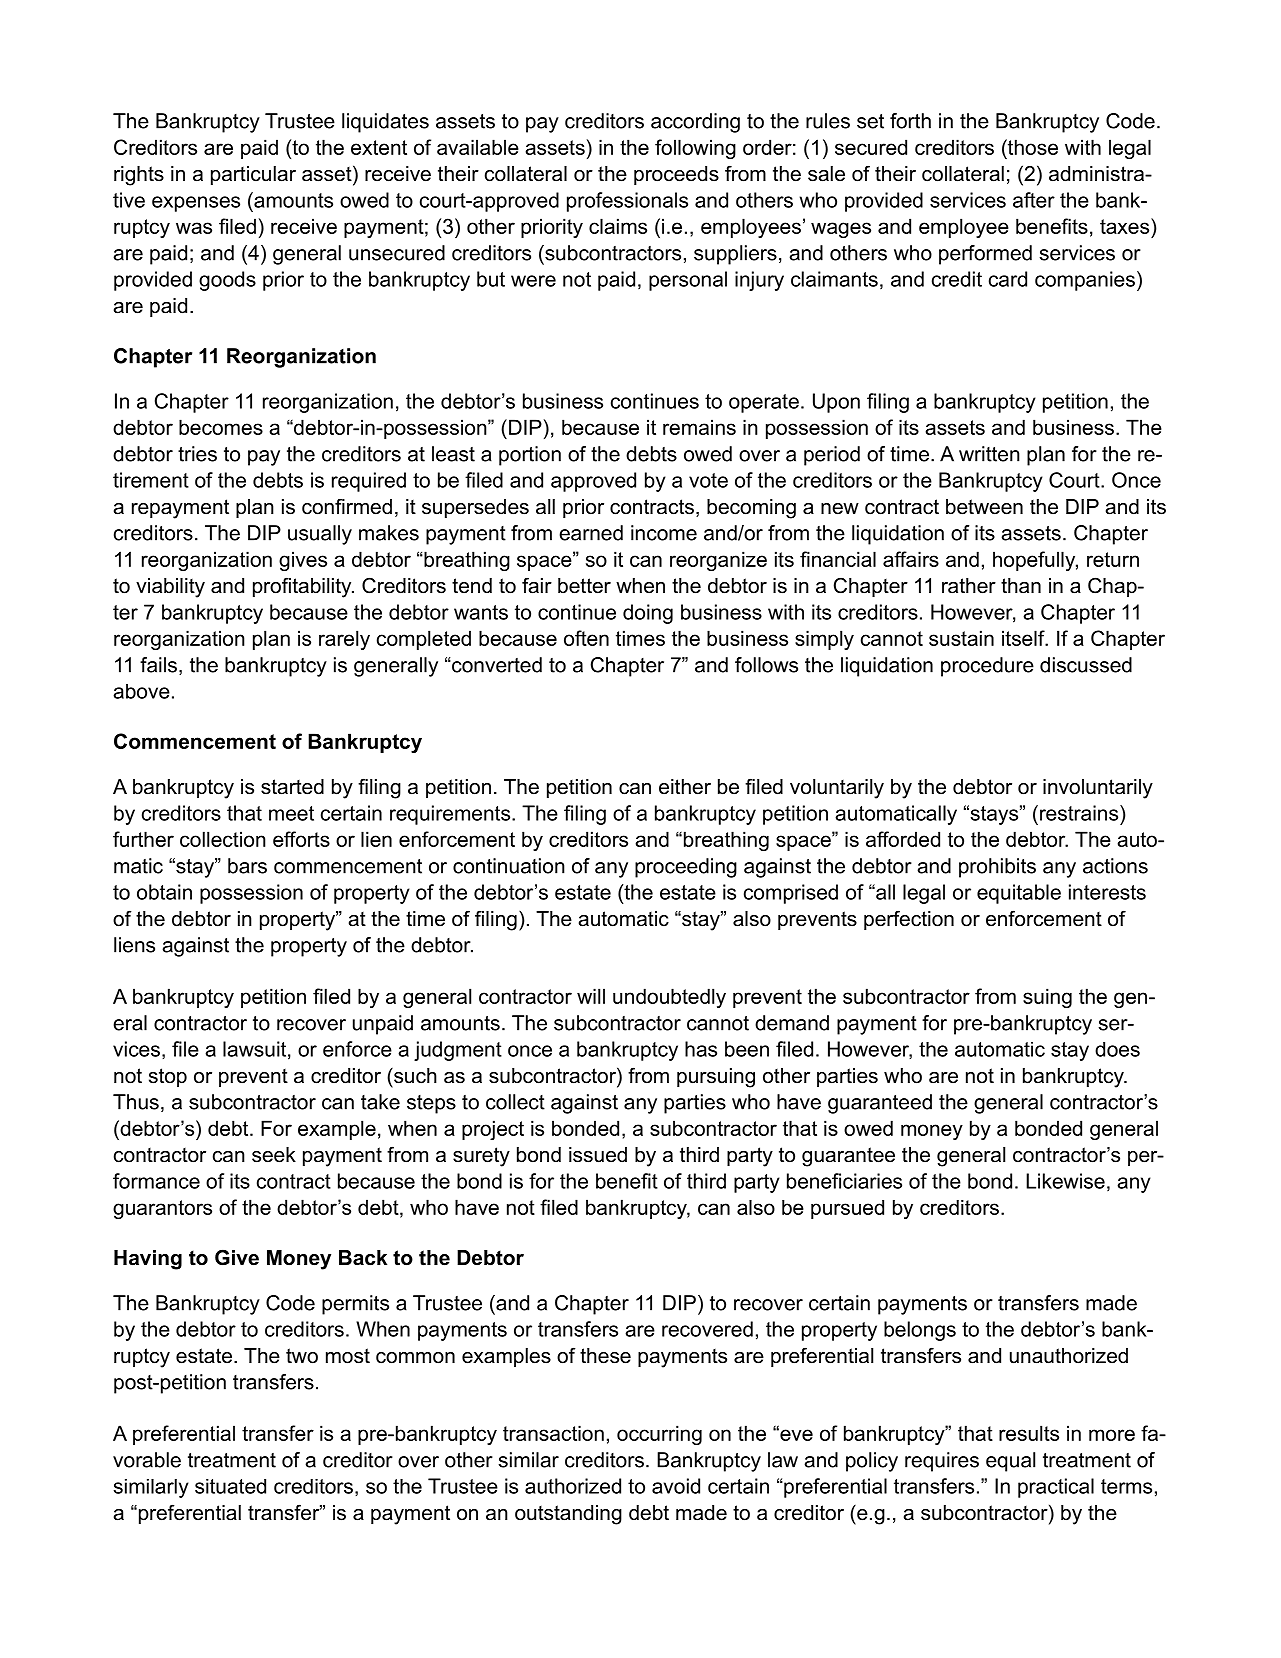 This image has width=1281, height=1658. I want to click on those, so click(1032, 147).
